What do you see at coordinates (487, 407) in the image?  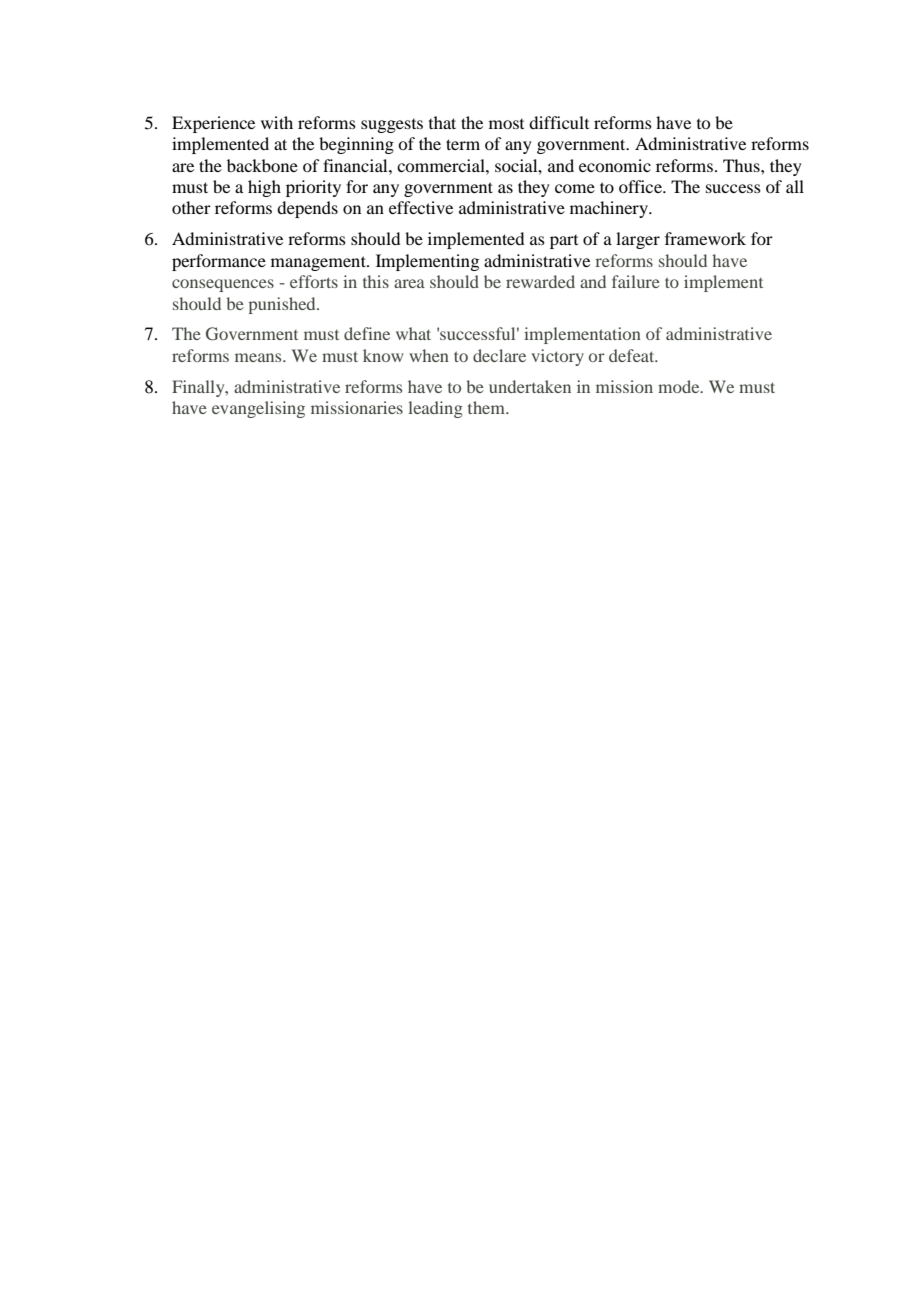 I see `them` at bounding box center [487, 407].
